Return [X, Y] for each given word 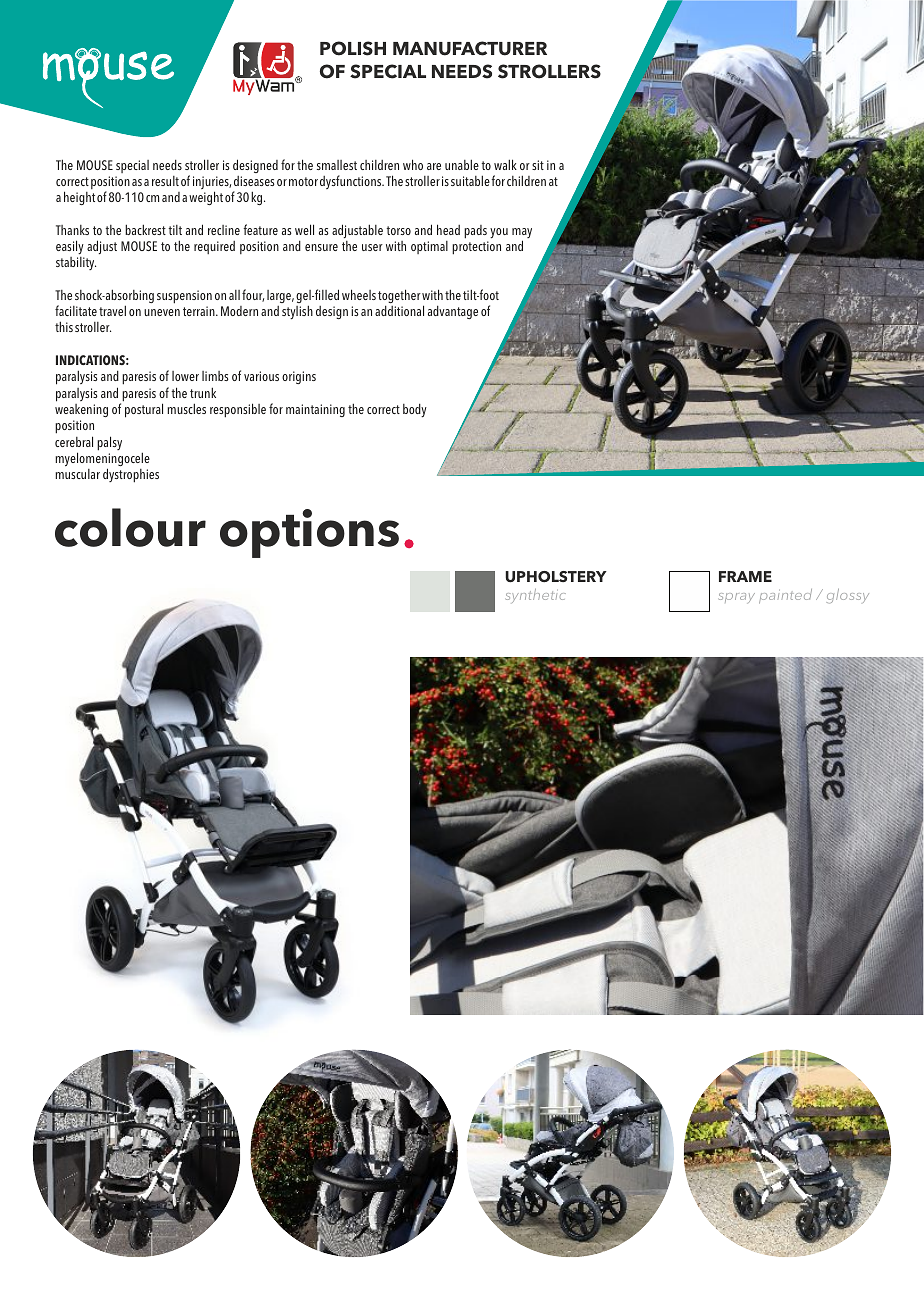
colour [130, 527]
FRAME [745, 576]
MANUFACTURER [470, 48]
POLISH [353, 48]
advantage [453, 312]
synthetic [536, 596]
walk [505, 164]
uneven [162, 312]
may [522, 234]
